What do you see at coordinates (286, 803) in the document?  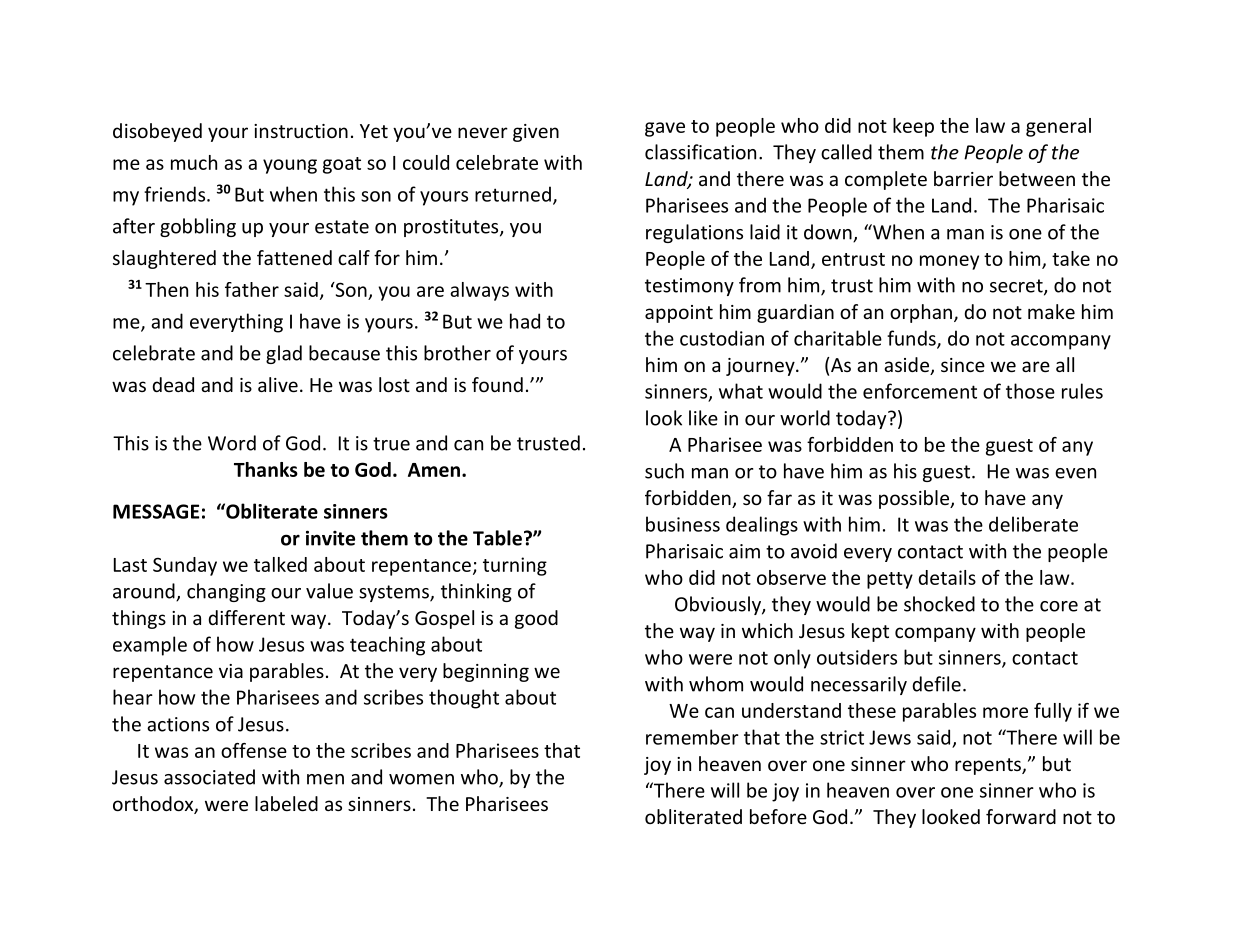 I see `labeled` at bounding box center [286, 803].
